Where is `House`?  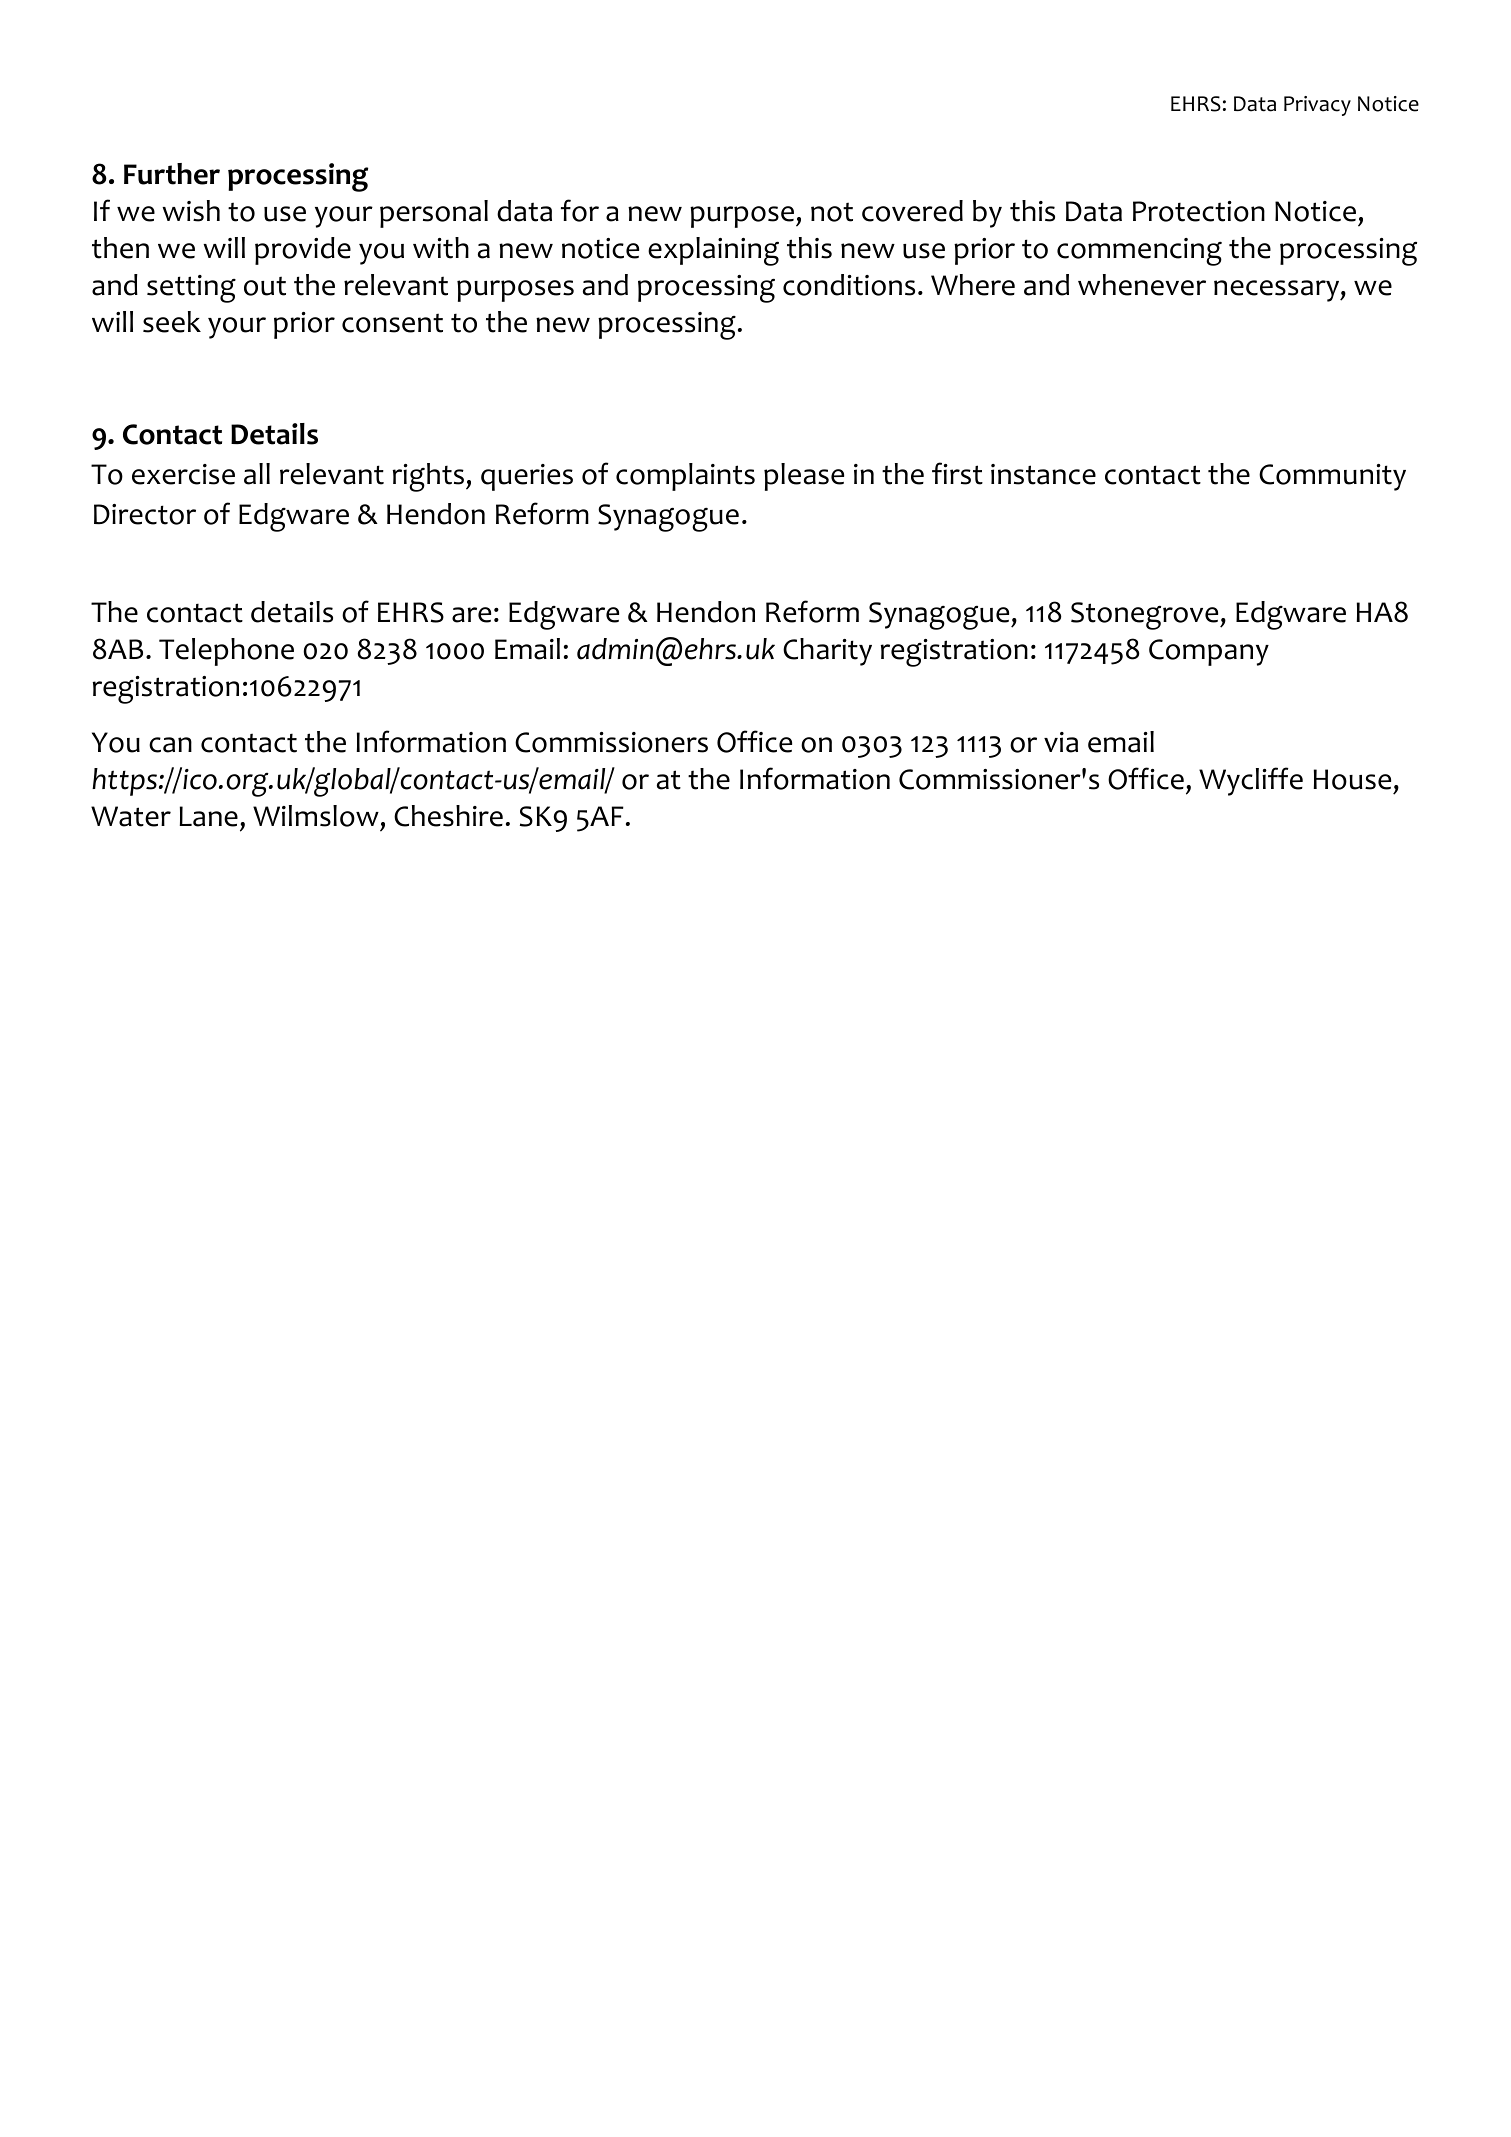
House is located at coordinates (1352, 779).
